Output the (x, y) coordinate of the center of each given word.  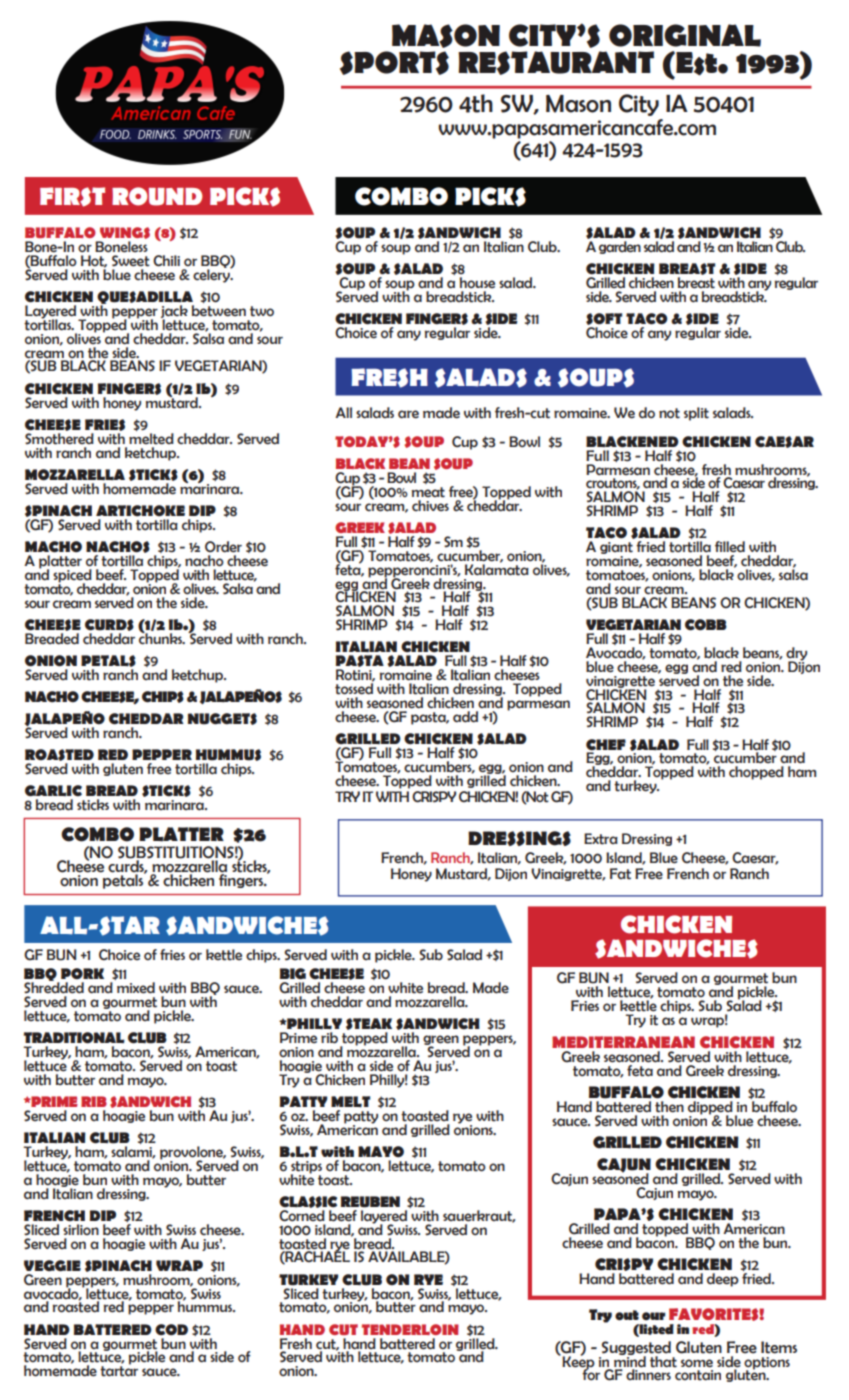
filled (730, 547)
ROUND (157, 196)
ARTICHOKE (140, 511)
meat (428, 492)
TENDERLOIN (410, 1329)
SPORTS (394, 63)
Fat (620, 874)
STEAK (369, 1024)
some (697, 1363)
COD (171, 1330)
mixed (136, 988)
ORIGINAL (685, 35)
